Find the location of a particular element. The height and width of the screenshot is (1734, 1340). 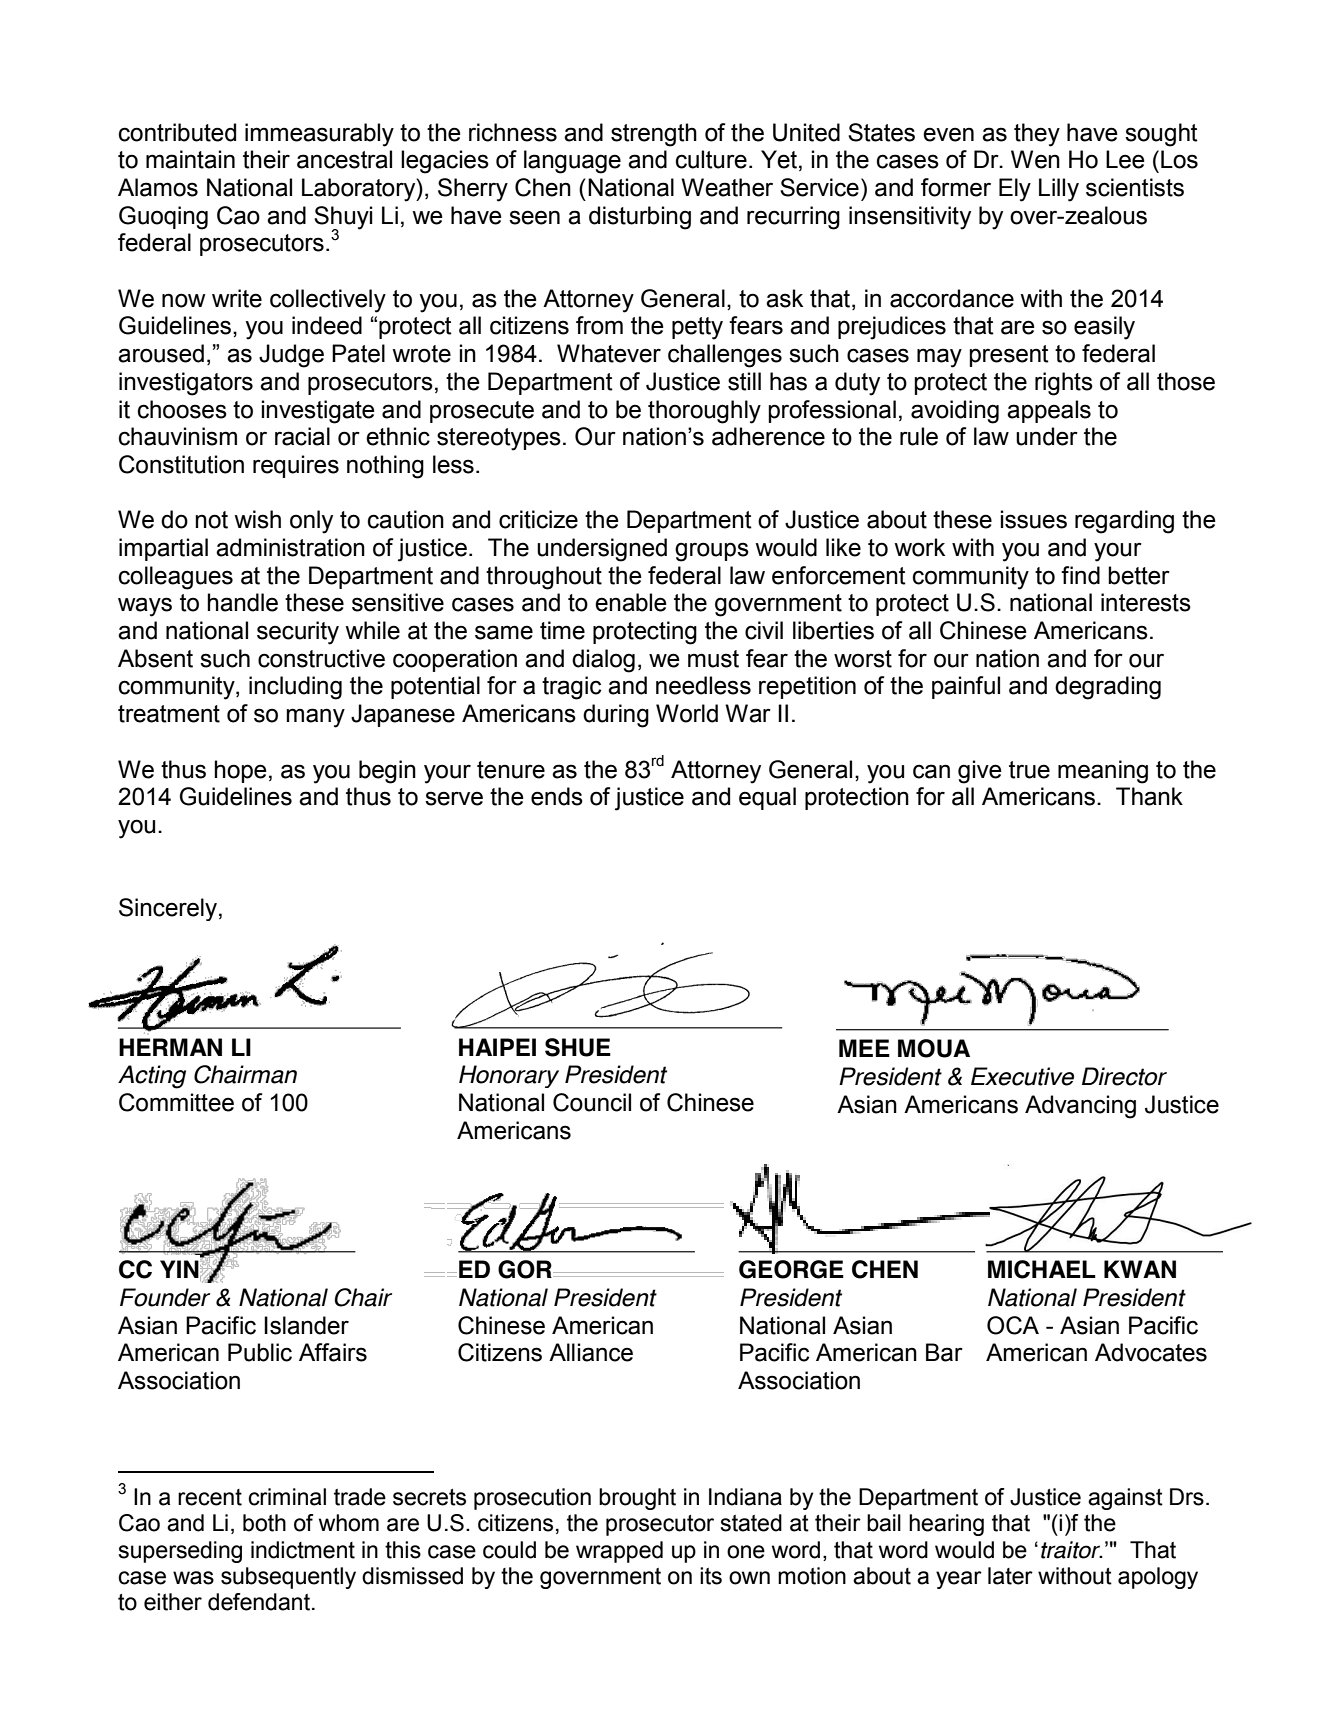

Thank is located at coordinates (1149, 796).
